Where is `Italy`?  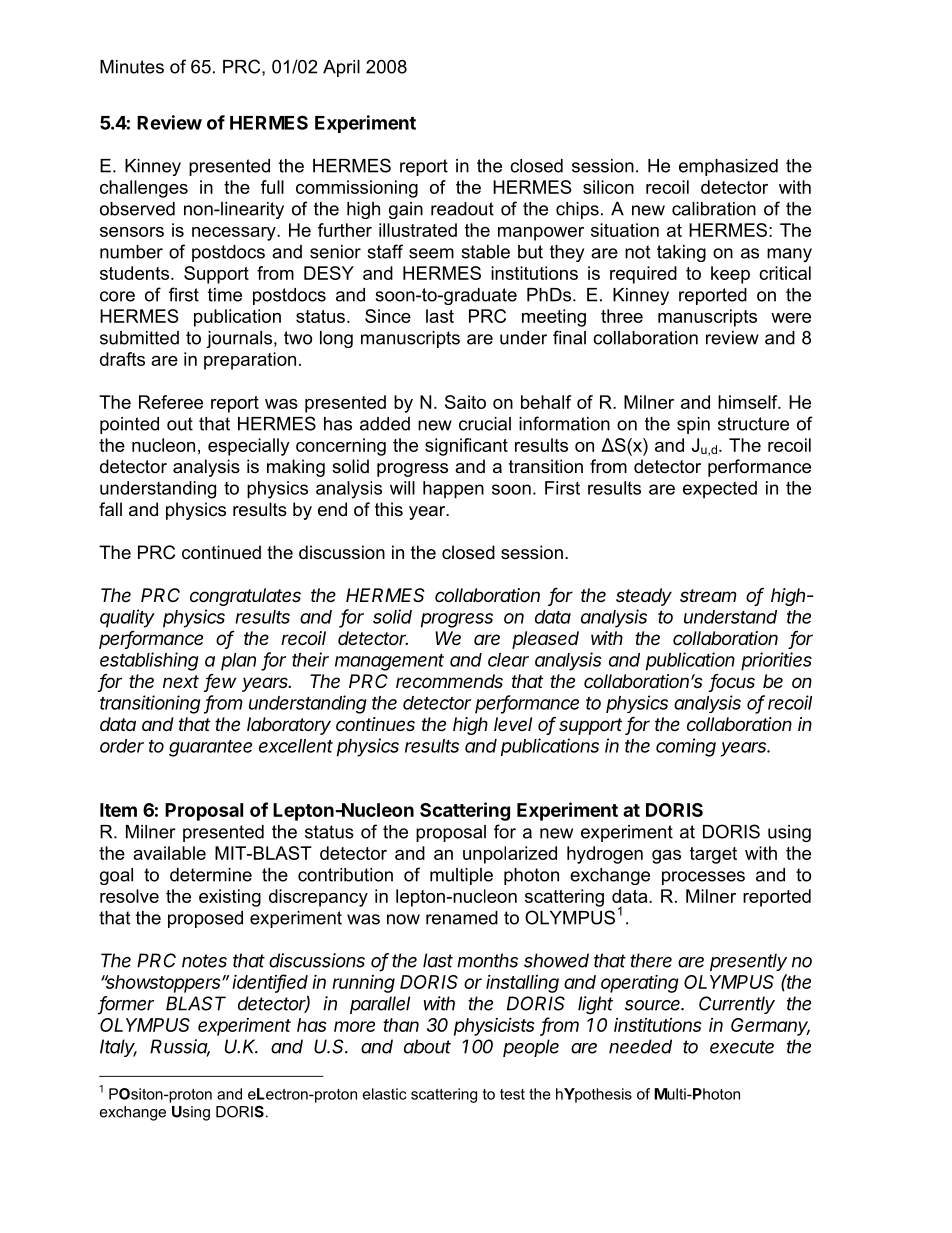 Italy is located at coordinates (118, 1048).
